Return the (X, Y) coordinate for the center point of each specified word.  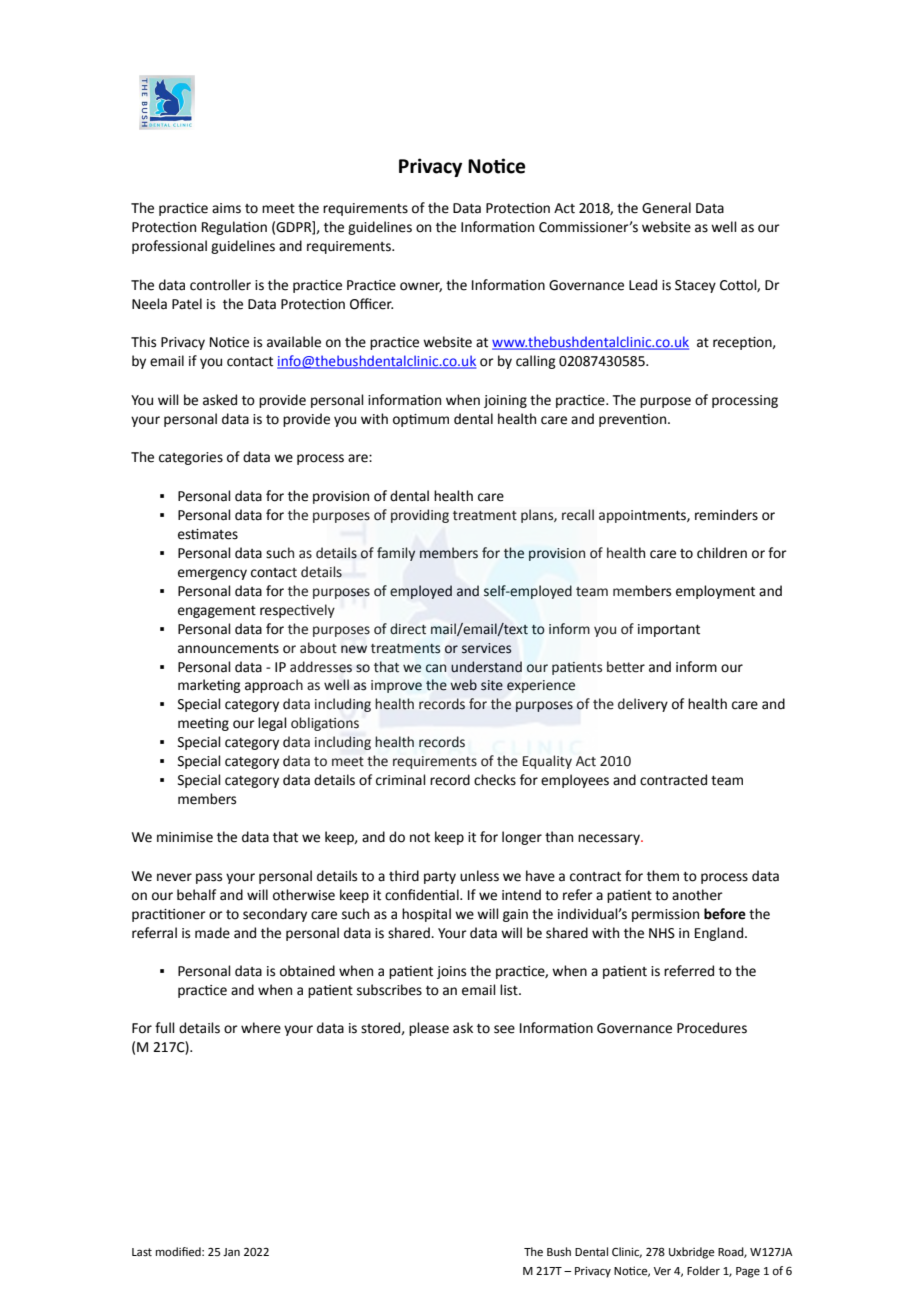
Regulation (234, 228)
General (666, 208)
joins (451, 972)
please (429, 1029)
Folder (703, 1271)
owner (421, 287)
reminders (726, 515)
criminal (401, 780)
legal (272, 724)
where (261, 1028)
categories (191, 458)
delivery (643, 705)
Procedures (712, 1028)
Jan (231, 1252)
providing (420, 516)
